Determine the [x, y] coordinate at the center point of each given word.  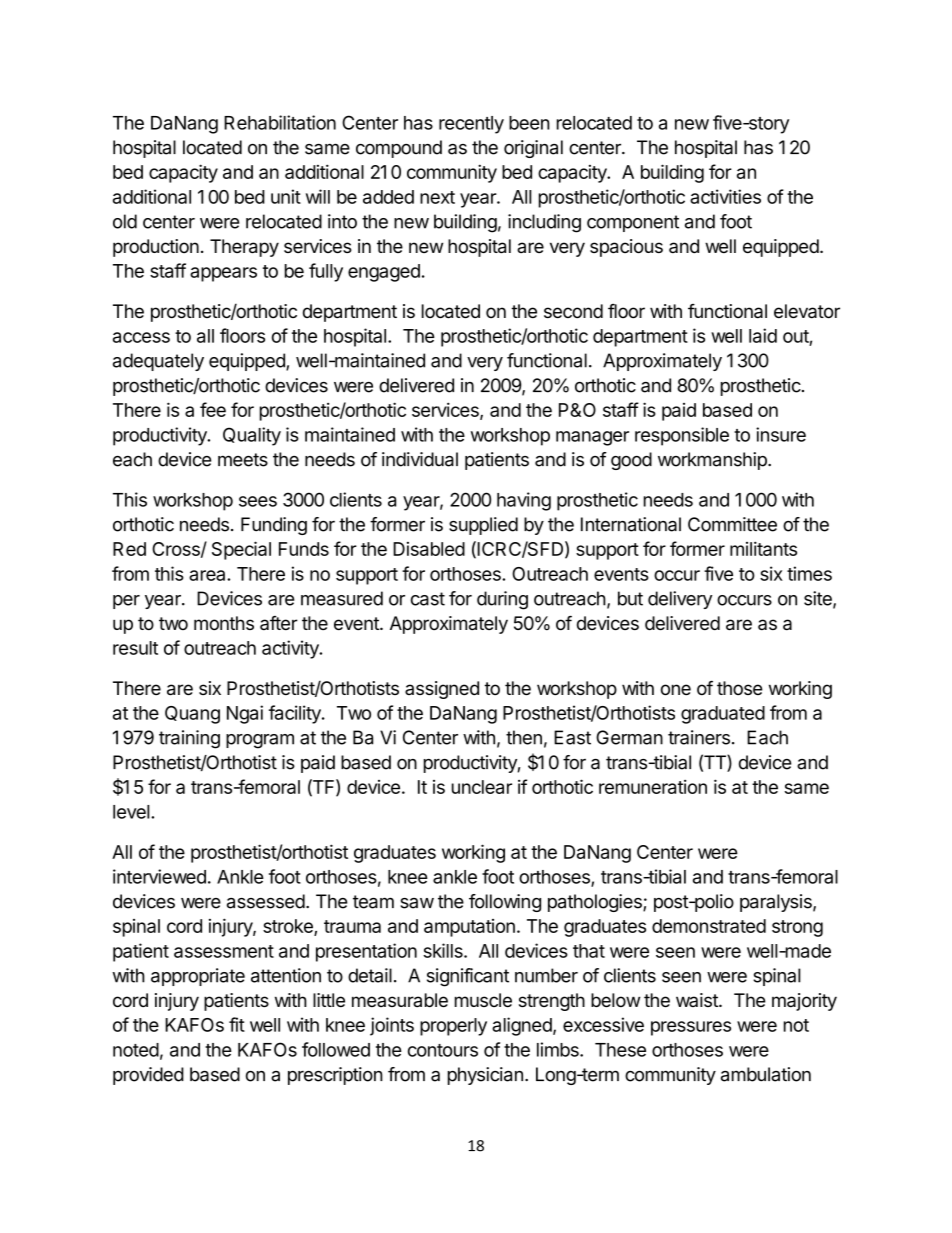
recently [471, 125]
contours [443, 1050]
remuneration [653, 787]
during [502, 600]
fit [237, 1024]
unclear [482, 787]
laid [763, 335]
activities [725, 196]
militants [763, 548]
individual [420, 459]
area [208, 575]
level [132, 812]
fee [213, 409]
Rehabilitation [280, 122]
